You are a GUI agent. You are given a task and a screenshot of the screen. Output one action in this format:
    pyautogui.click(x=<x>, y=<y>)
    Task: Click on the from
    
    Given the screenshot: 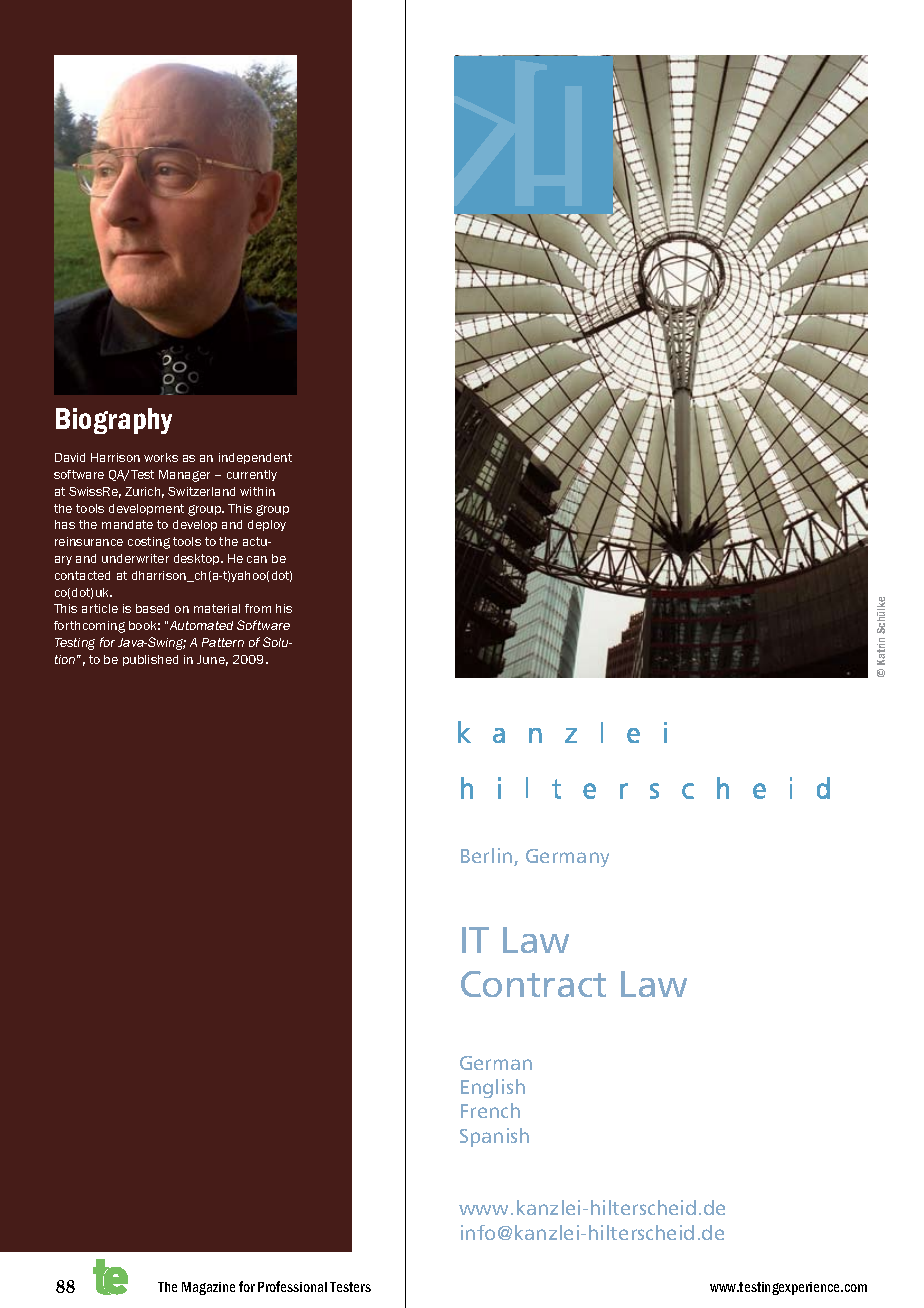 What is the action you would take?
    pyautogui.click(x=258, y=608)
